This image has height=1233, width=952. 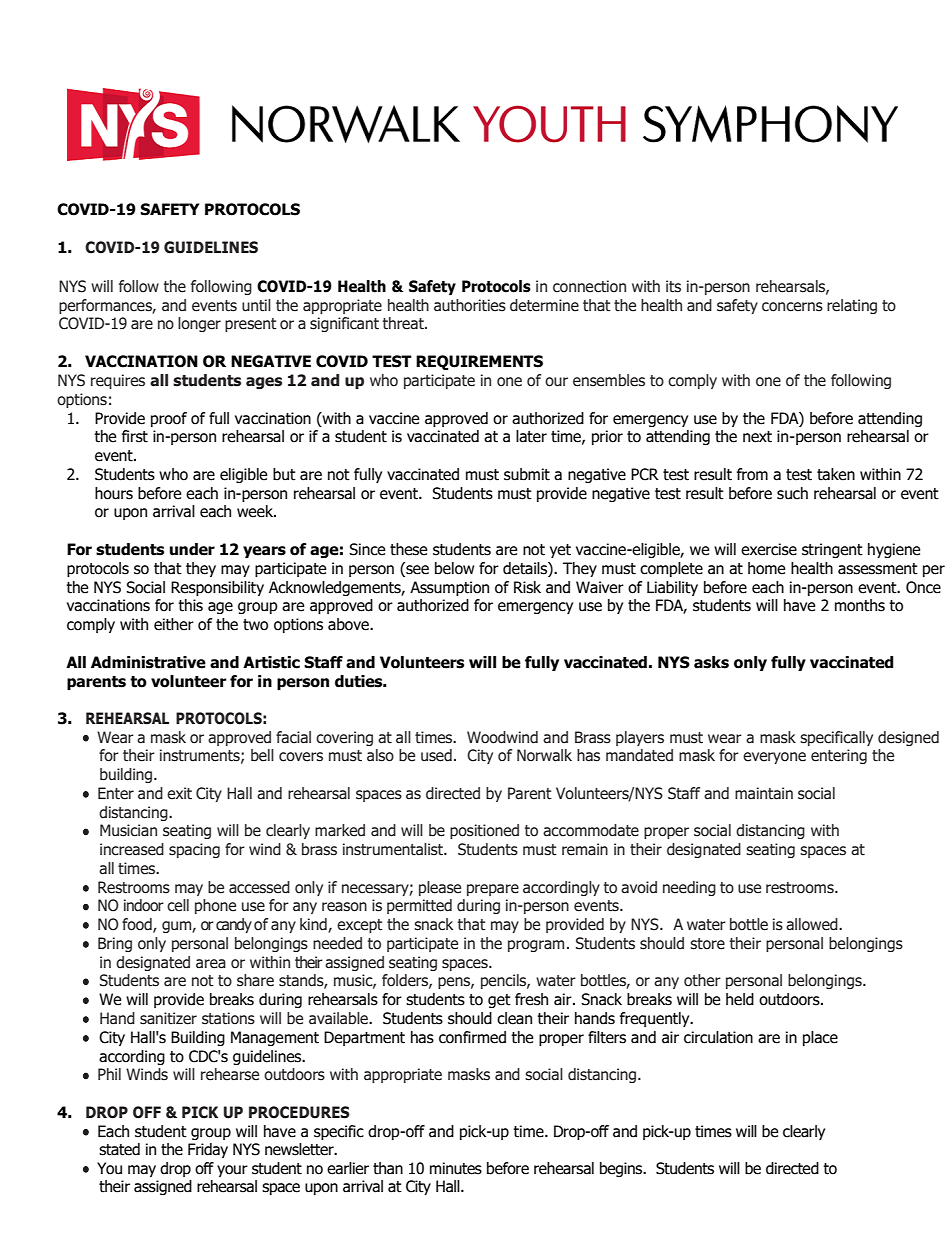 What do you see at coordinates (544, 305) in the image?
I see `determine` at bounding box center [544, 305].
